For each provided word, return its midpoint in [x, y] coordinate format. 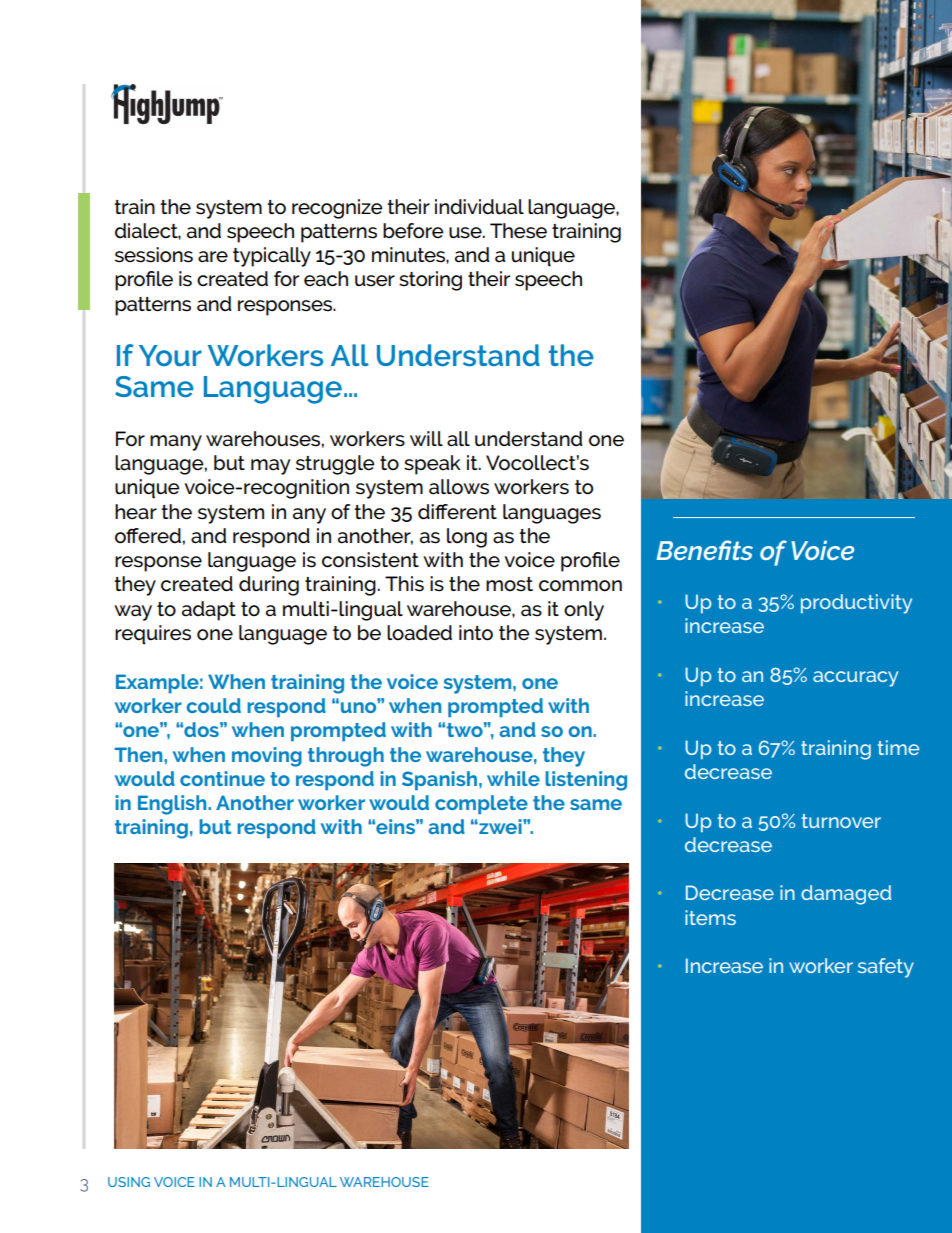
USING [129, 1182]
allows [459, 487]
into [476, 633]
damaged [846, 895]
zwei [500, 826]
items [710, 917]
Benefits [704, 550]
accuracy [855, 679]
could [214, 705]
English [173, 805]
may [270, 467]
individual [479, 207]
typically [272, 257]
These [518, 231]
